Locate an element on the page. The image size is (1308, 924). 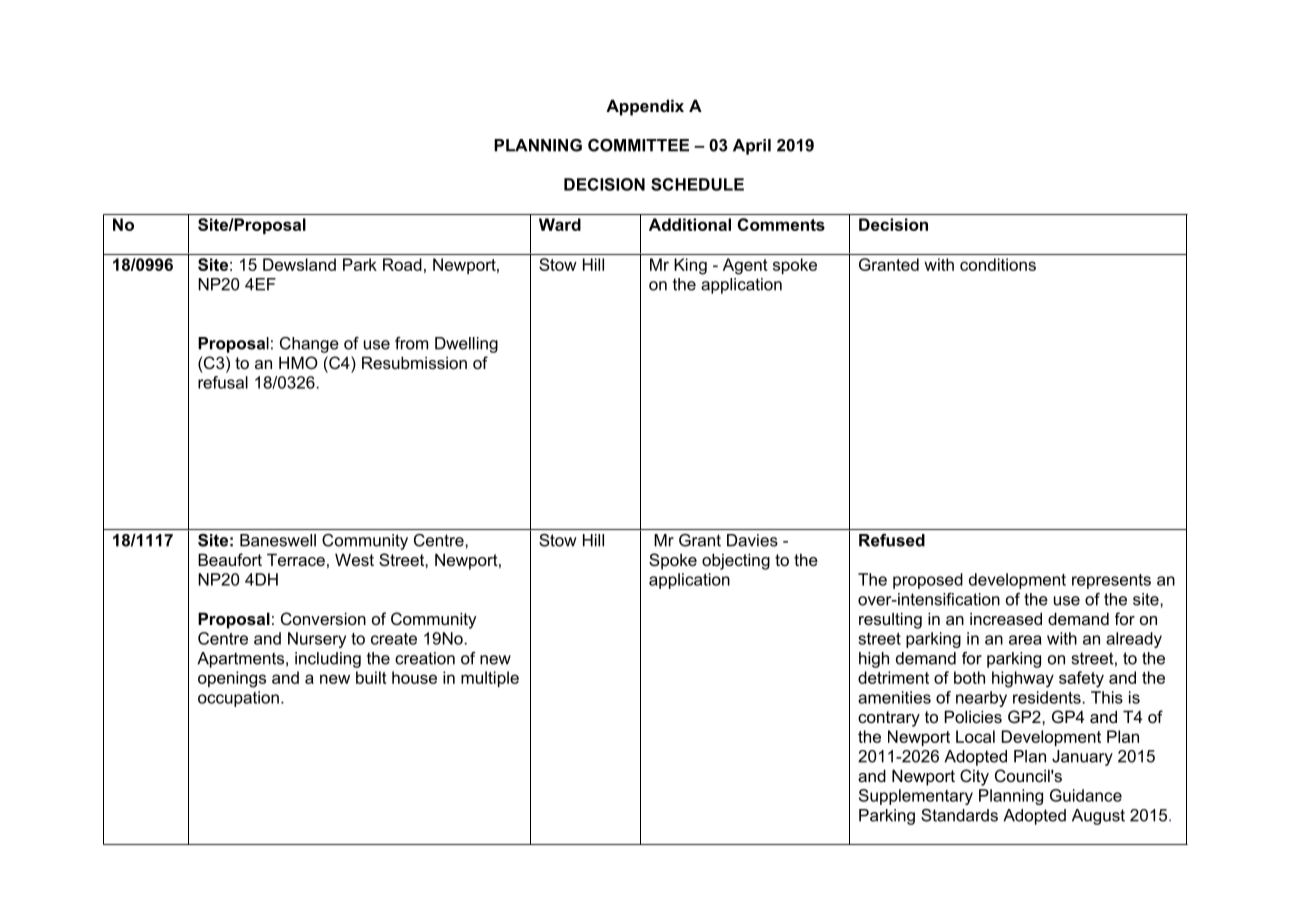
Appendix is located at coordinates (645, 107).
